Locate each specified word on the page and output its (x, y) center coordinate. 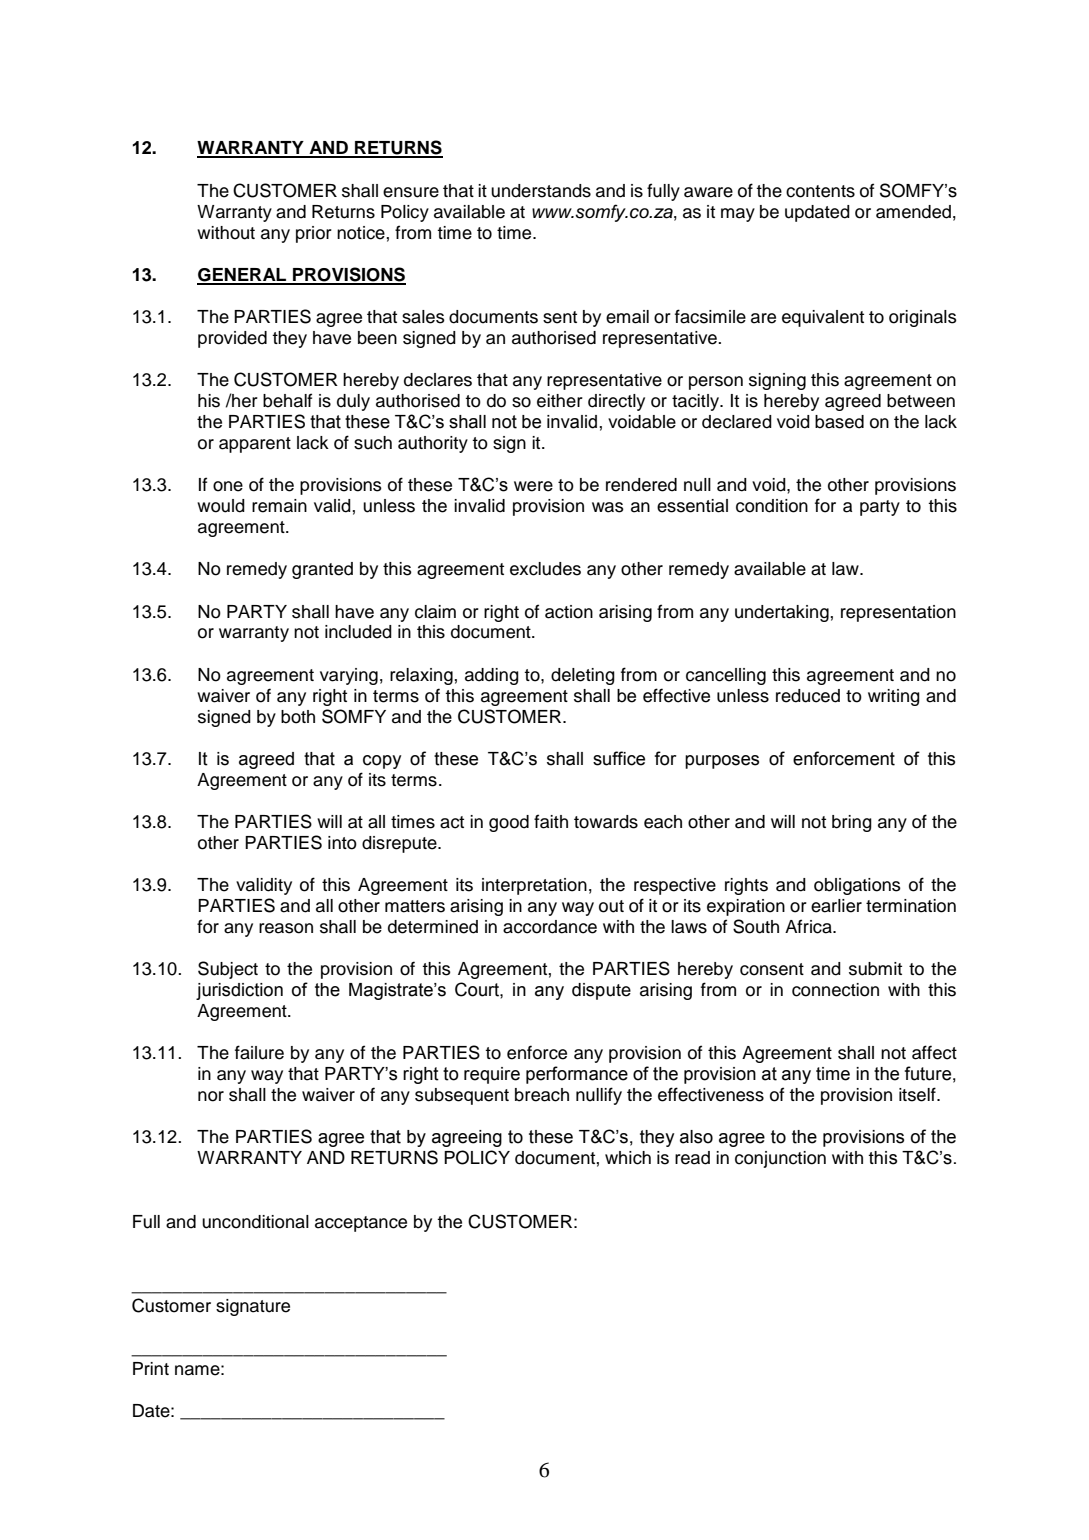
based (839, 422)
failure (259, 1052)
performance (577, 1075)
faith (551, 821)
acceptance (361, 1224)
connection (835, 990)
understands (541, 191)
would (221, 506)
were (533, 486)
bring (852, 823)
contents (820, 191)
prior (314, 234)
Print (151, 1368)
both (298, 717)
